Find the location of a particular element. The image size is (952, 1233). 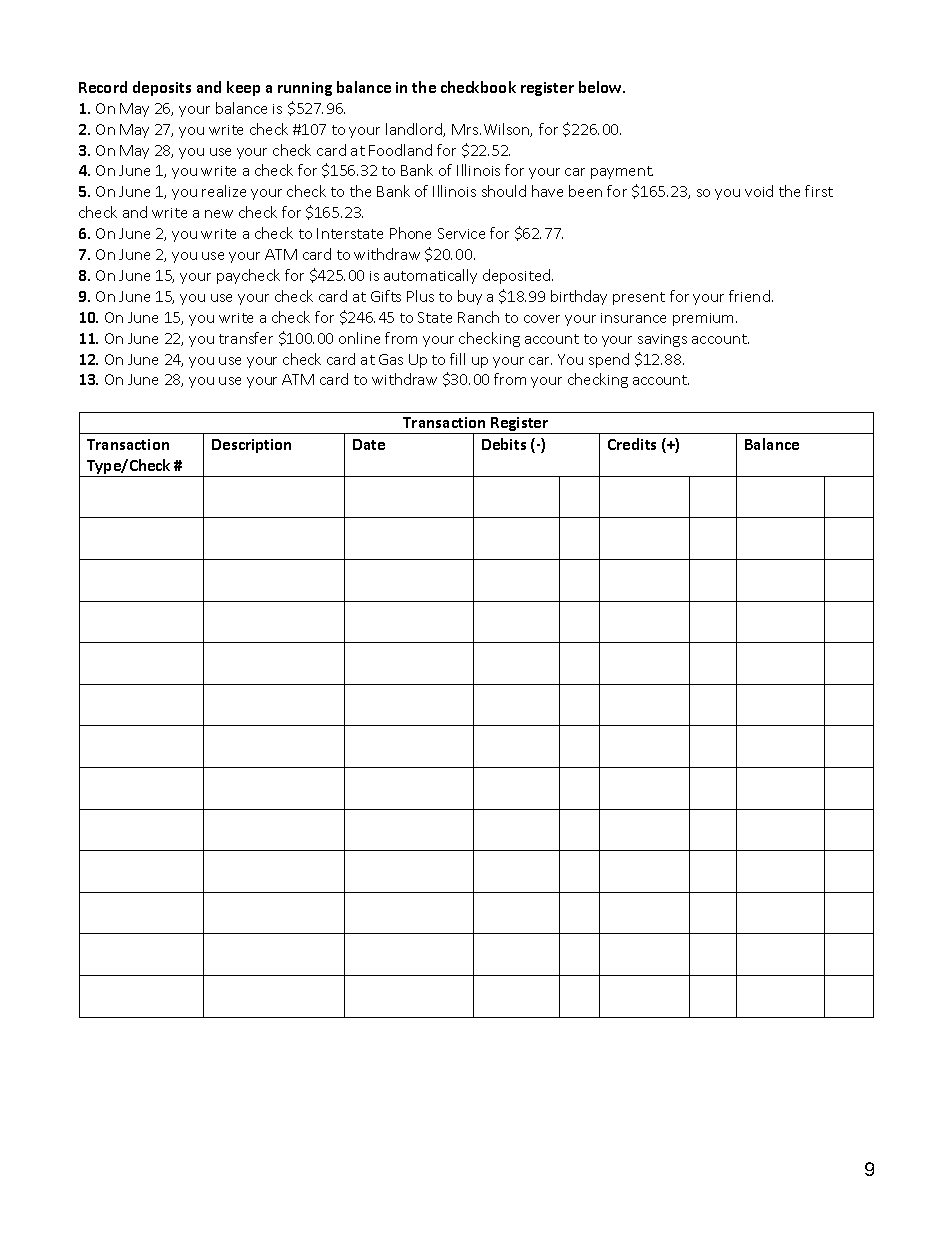

below is located at coordinates (601, 87).
